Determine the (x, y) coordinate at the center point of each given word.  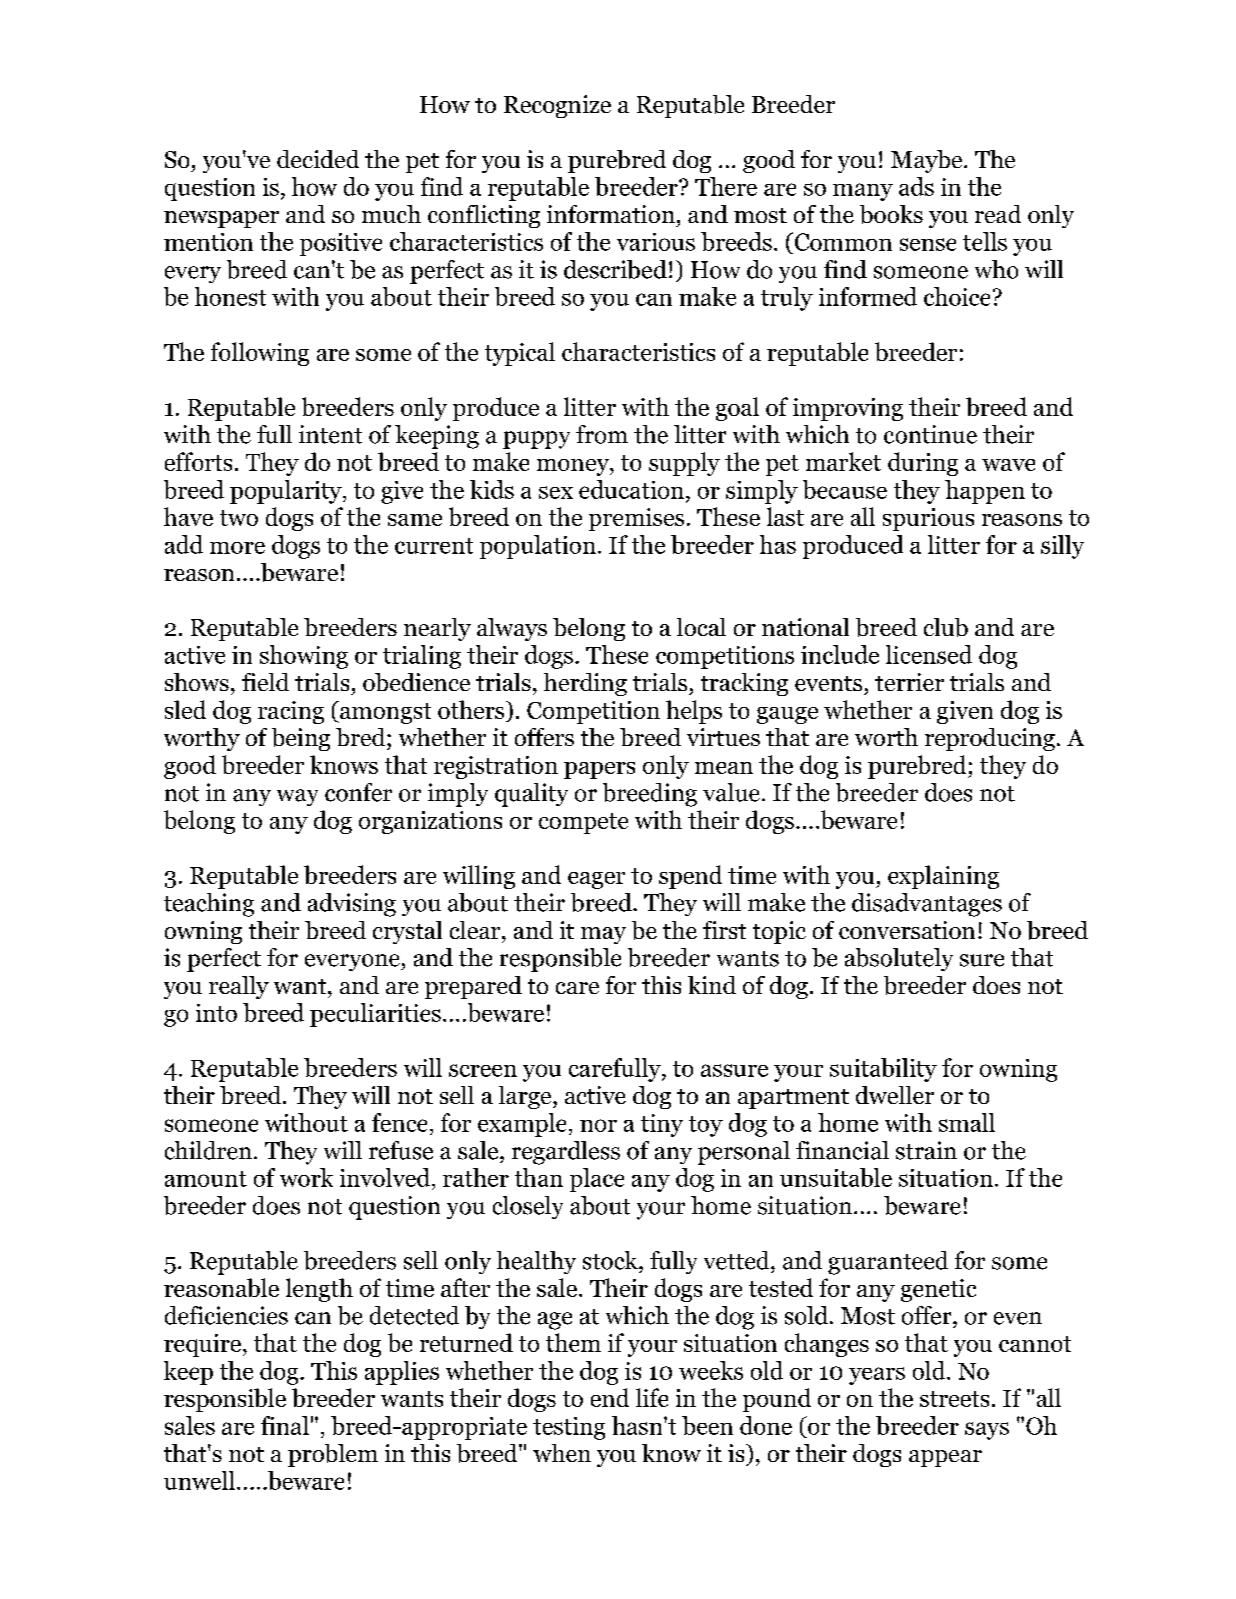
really (239, 987)
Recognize (557, 106)
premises (636, 519)
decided (318, 159)
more (237, 548)
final (285, 1425)
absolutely (899, 959)
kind (712, 985)
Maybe (928, 161)
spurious (928, 519)
